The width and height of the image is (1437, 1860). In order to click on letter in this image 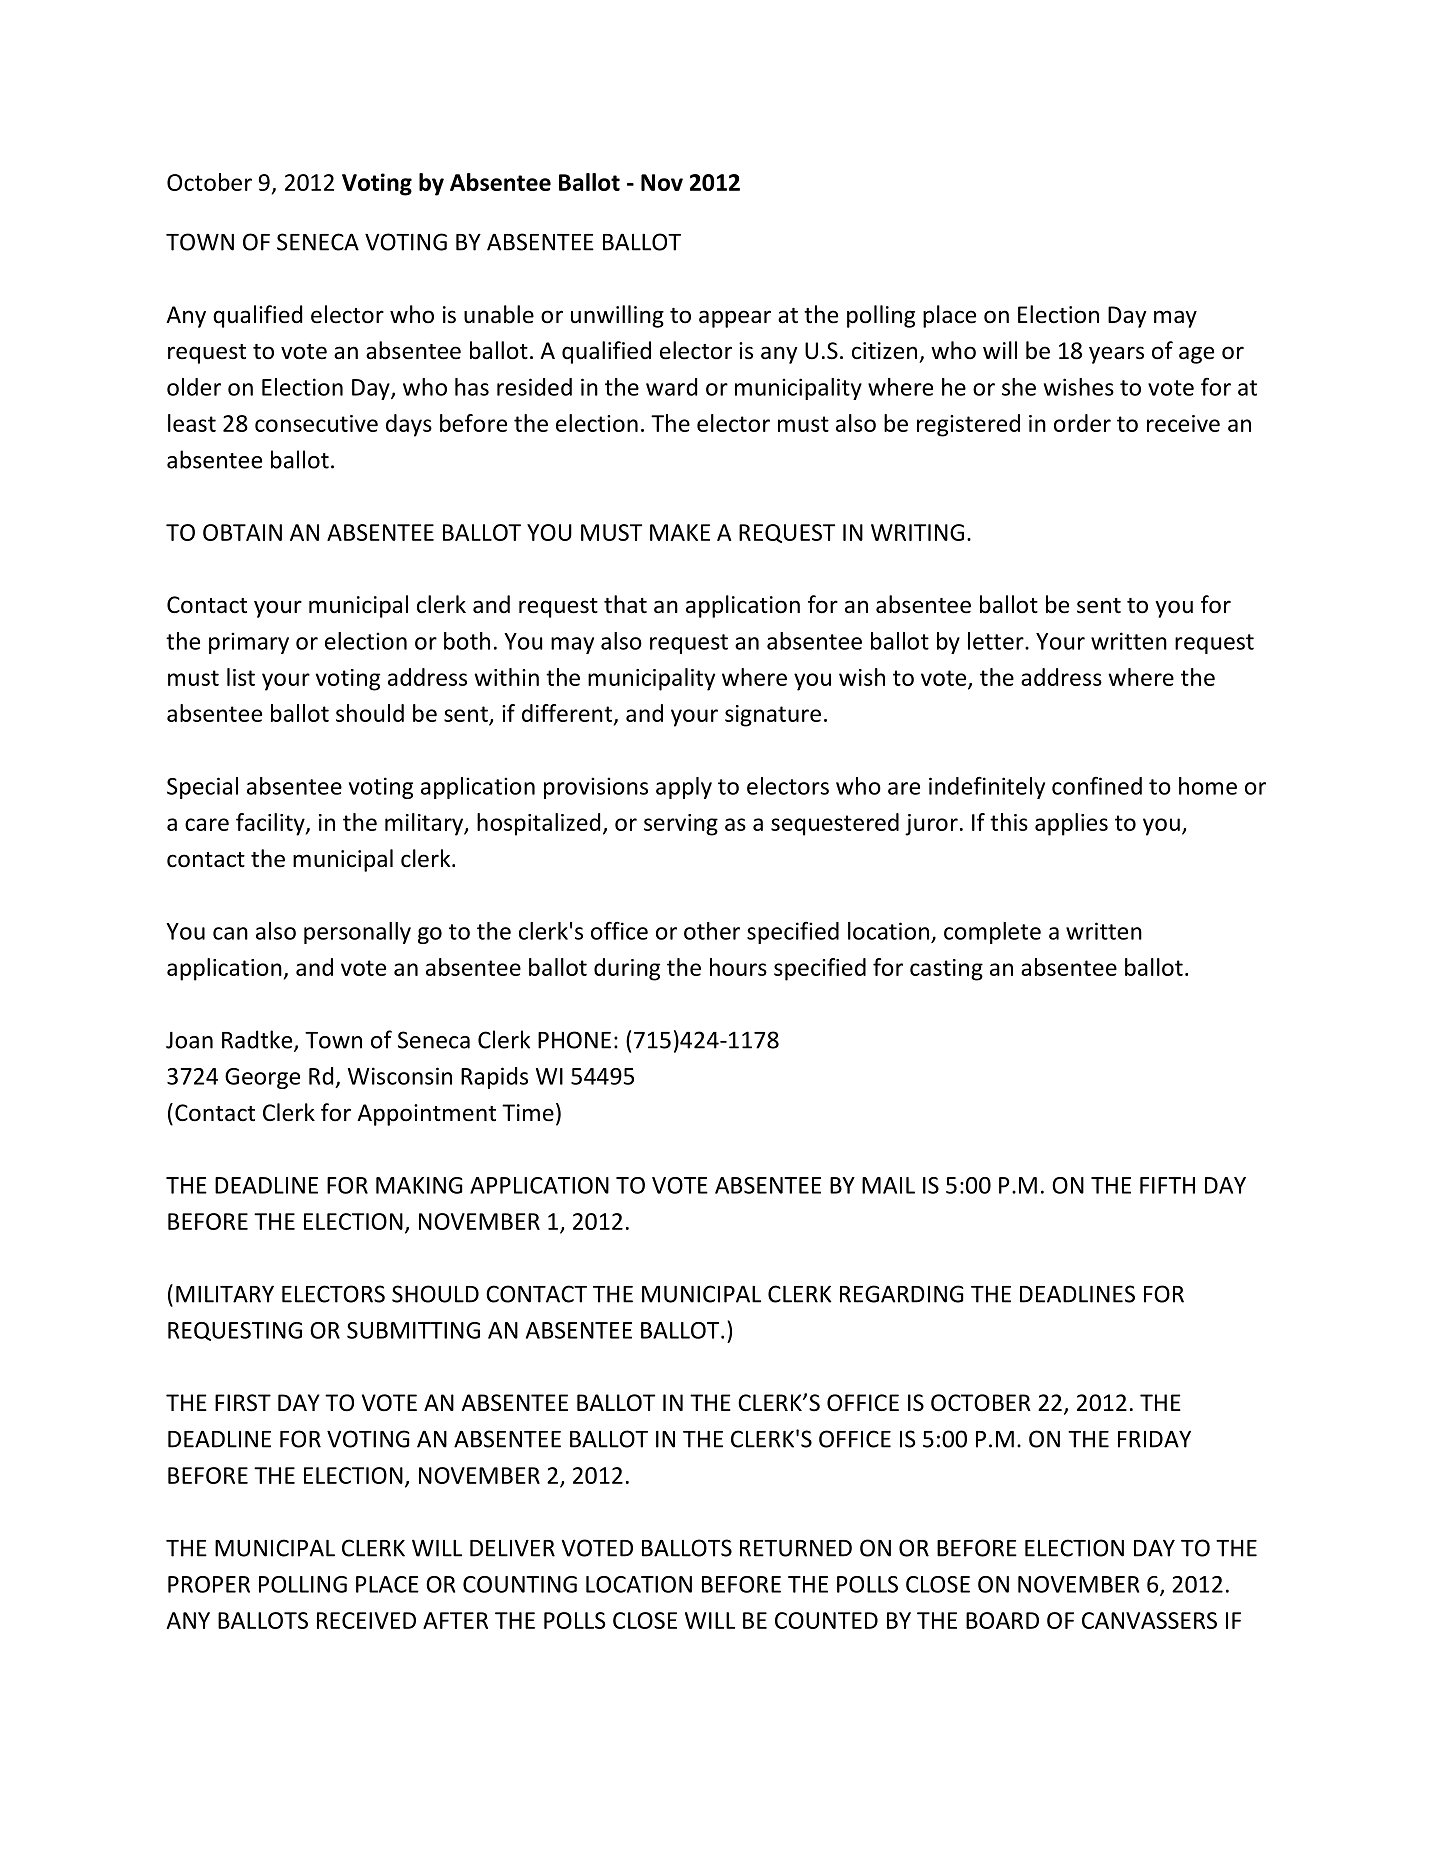, I will do `click(997, 641)`.
